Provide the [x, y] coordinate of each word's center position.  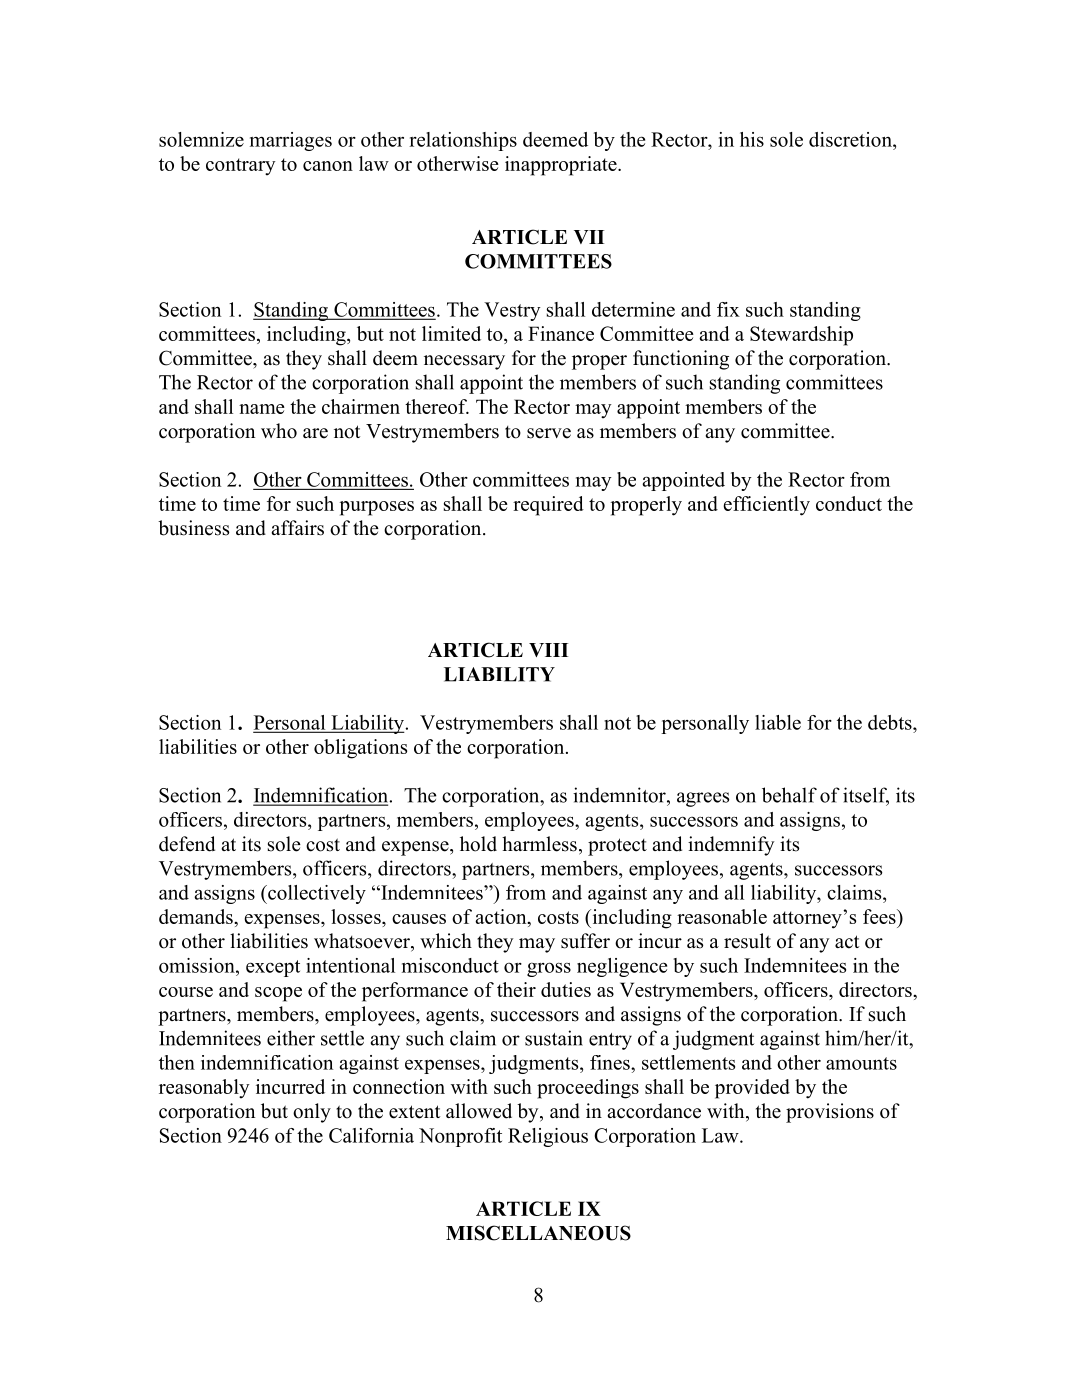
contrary [241, 167]
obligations [360, 749]
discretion [851, 139]
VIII [548, 650]
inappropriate [562, 166]
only [312, 1113]
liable [778, 722]
